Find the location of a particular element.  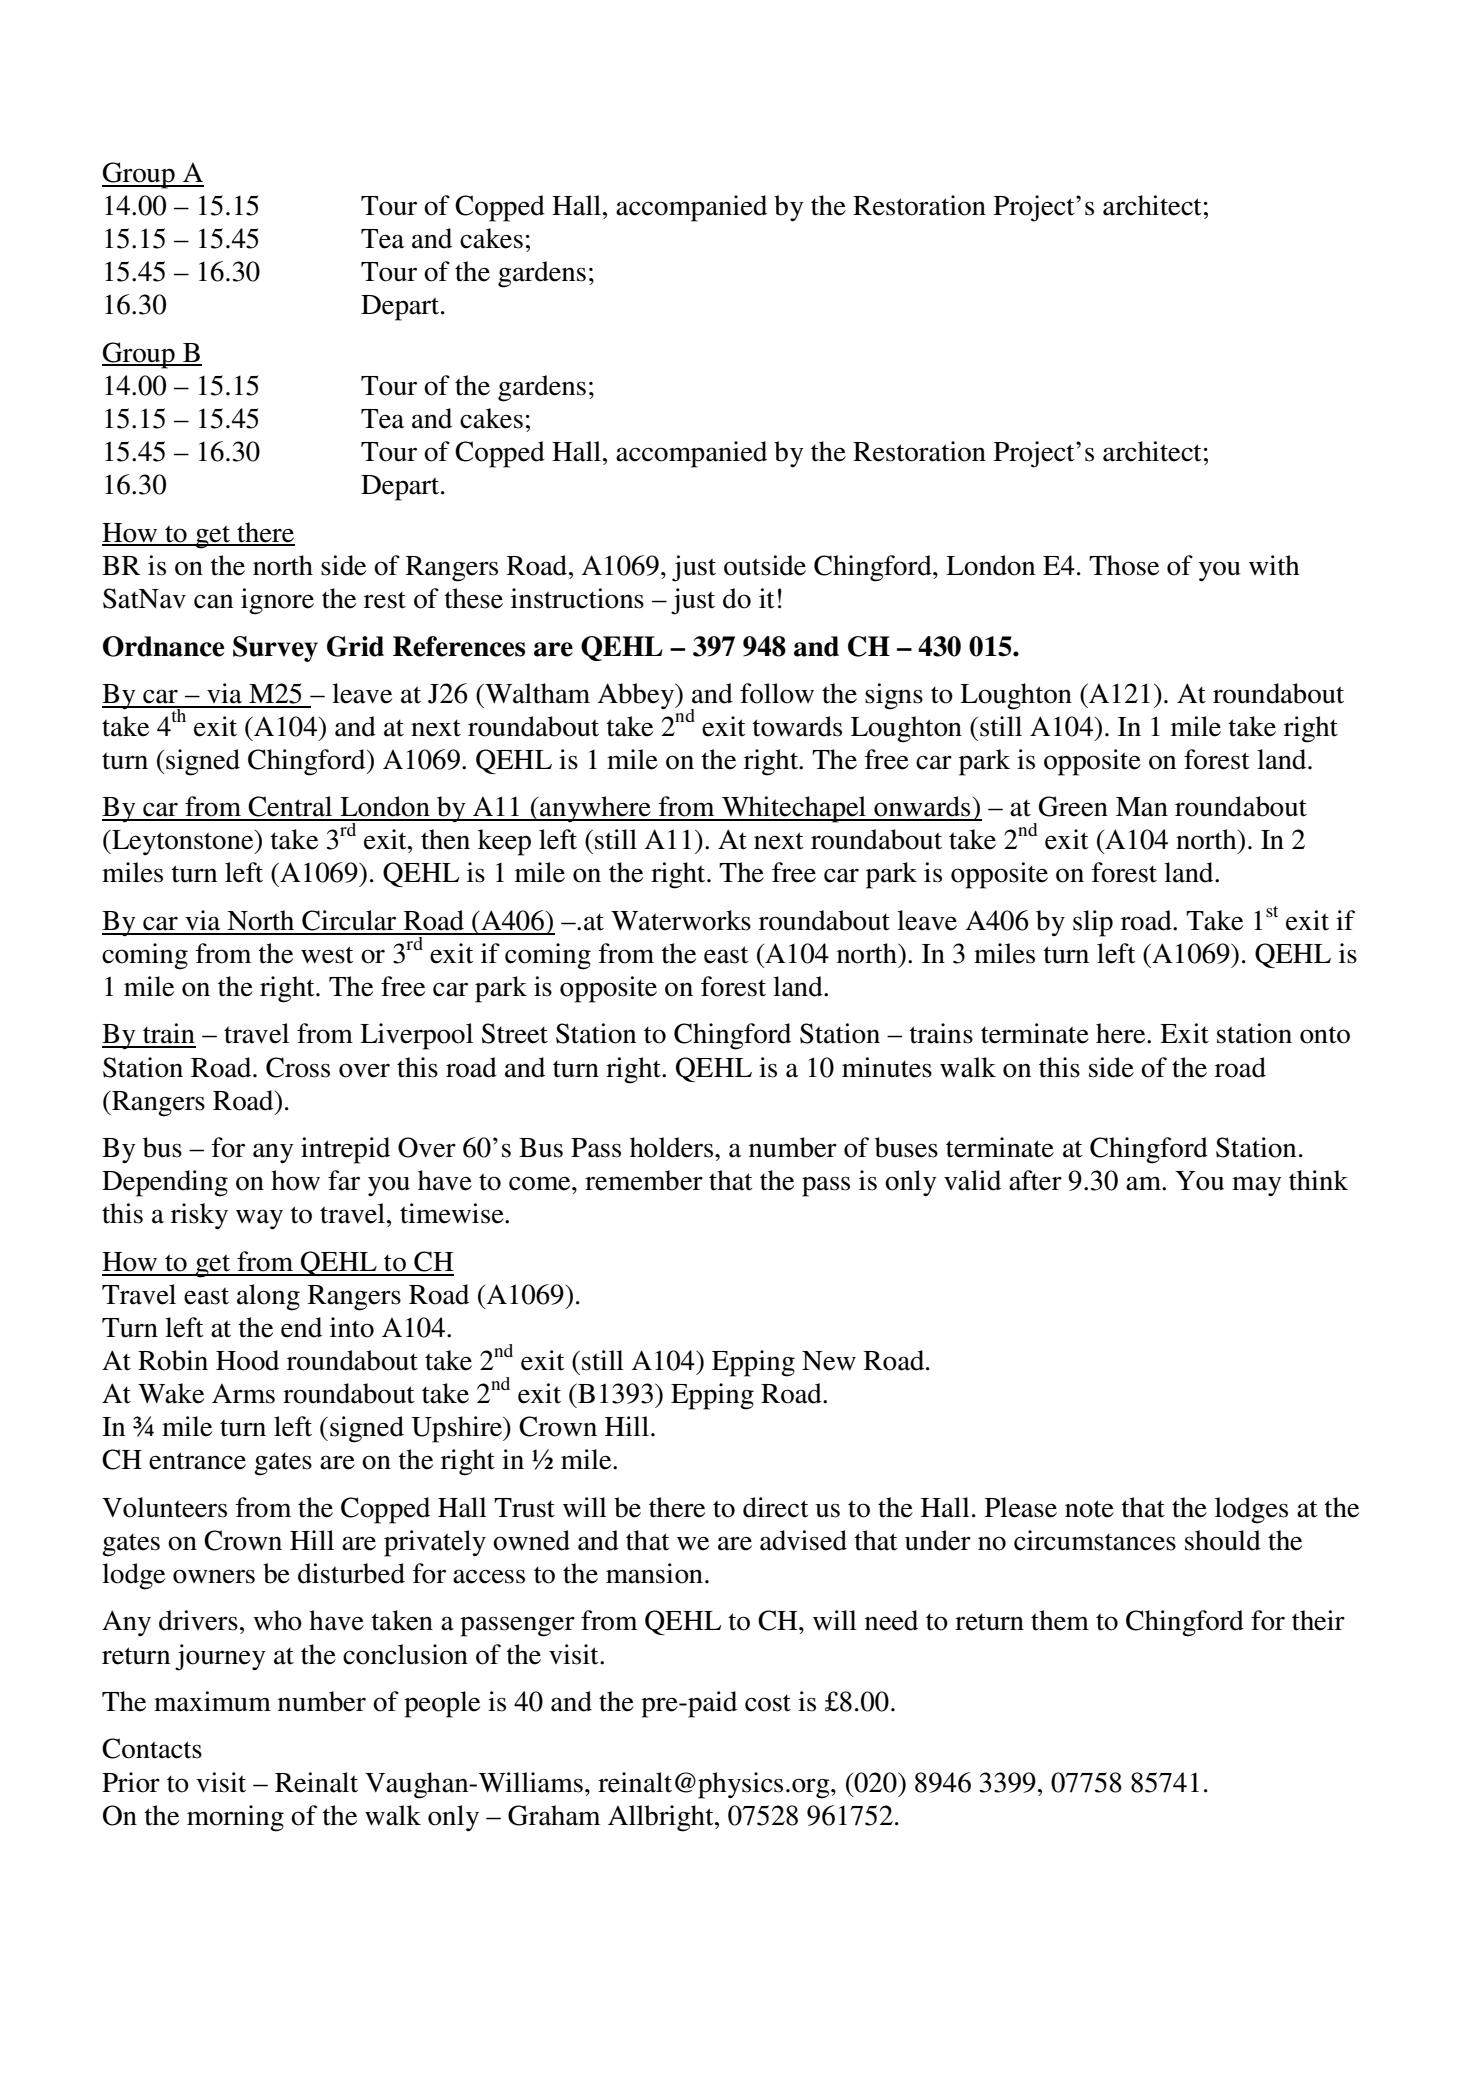

them is located at coordinates (1060, 1620).
